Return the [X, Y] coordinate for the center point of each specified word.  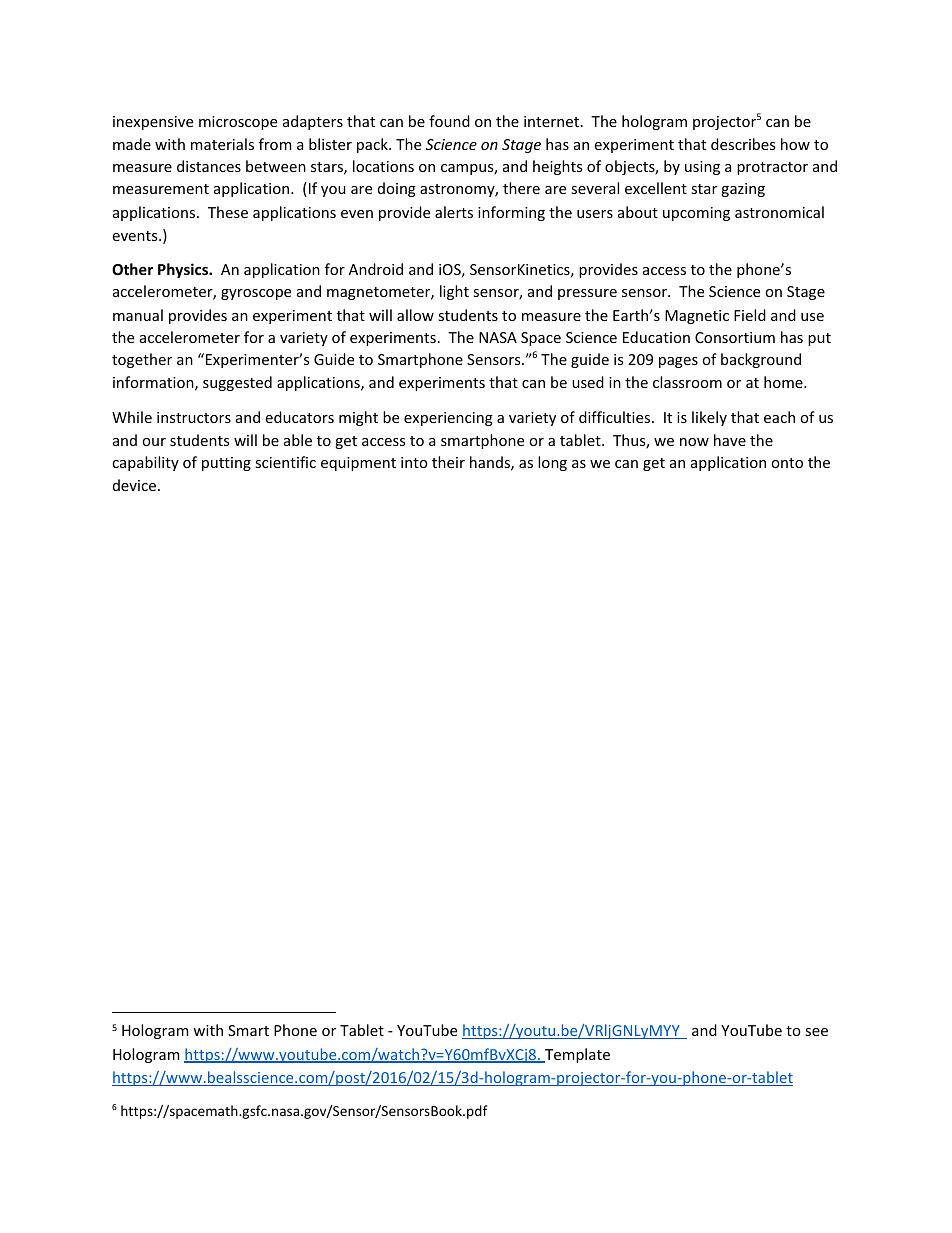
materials [222, 144]
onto [787, 463]
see [816, 1032]
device [136, 485]
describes [743, 144]
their [448, 462]
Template [576, 1055]
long [552, 463]
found [449, 121]
